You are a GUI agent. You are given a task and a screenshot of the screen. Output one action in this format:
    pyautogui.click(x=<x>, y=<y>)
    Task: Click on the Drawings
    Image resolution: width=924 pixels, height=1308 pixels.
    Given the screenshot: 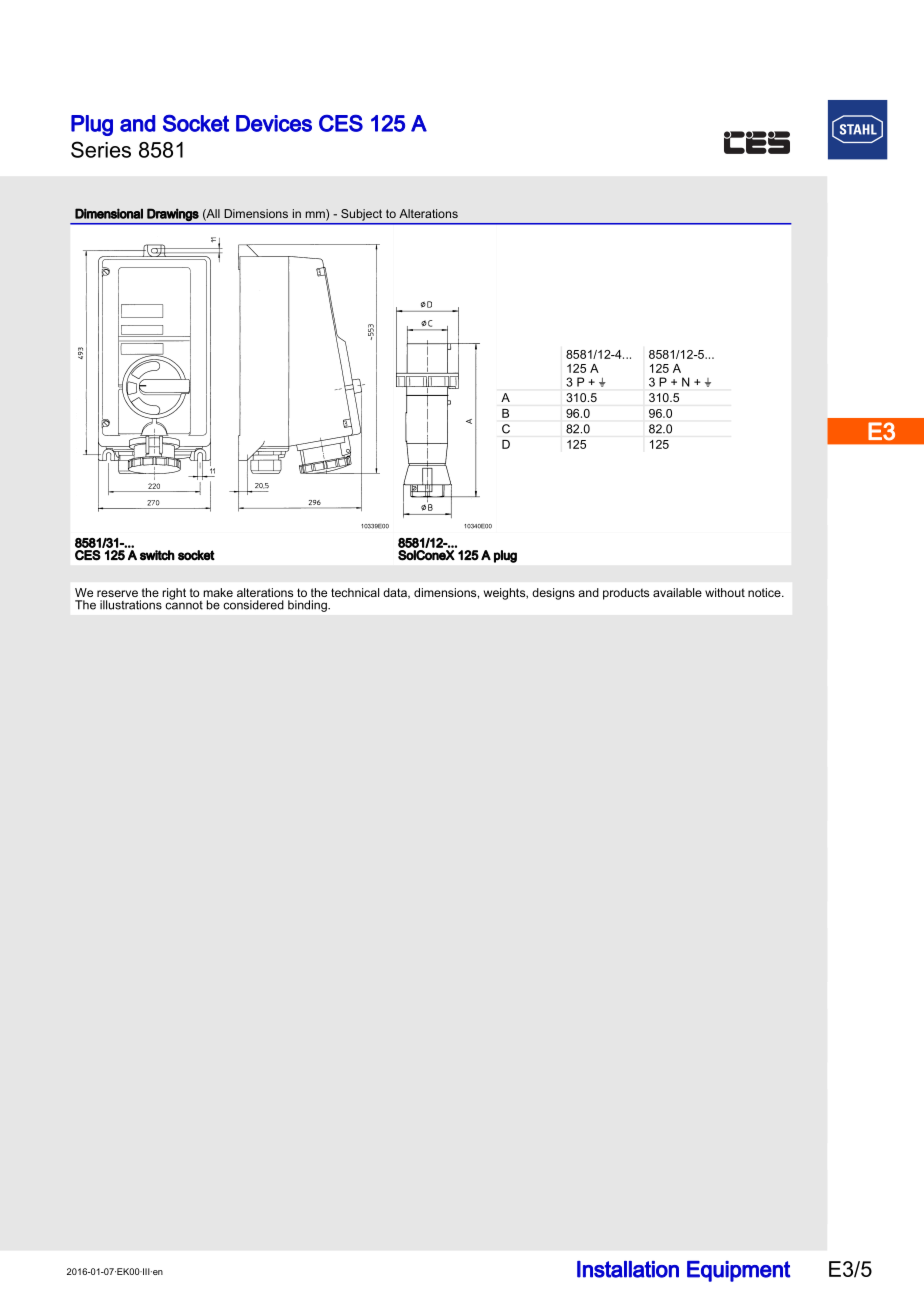 What is the action you would take?
    pyautogui.click(x=173, y=215)
